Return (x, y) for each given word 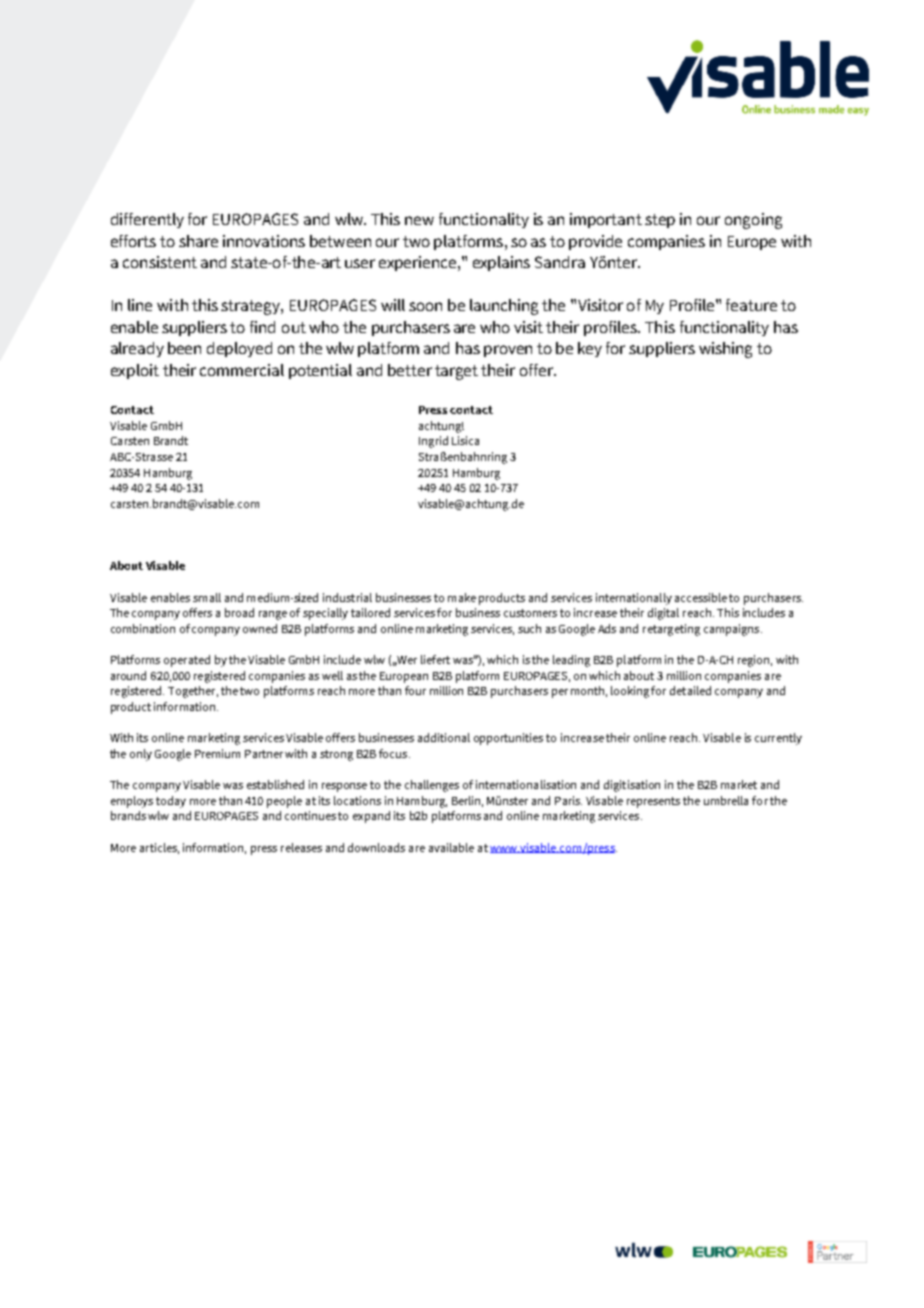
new (419, 220)
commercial (242, 370)
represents (653, 802)
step (660, 221)
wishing (725, 350)
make (462, 597)
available (451, 847)
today (171, 802)
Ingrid (433, 442)
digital (663, 614)
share (198, 241)
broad (239, 612)
